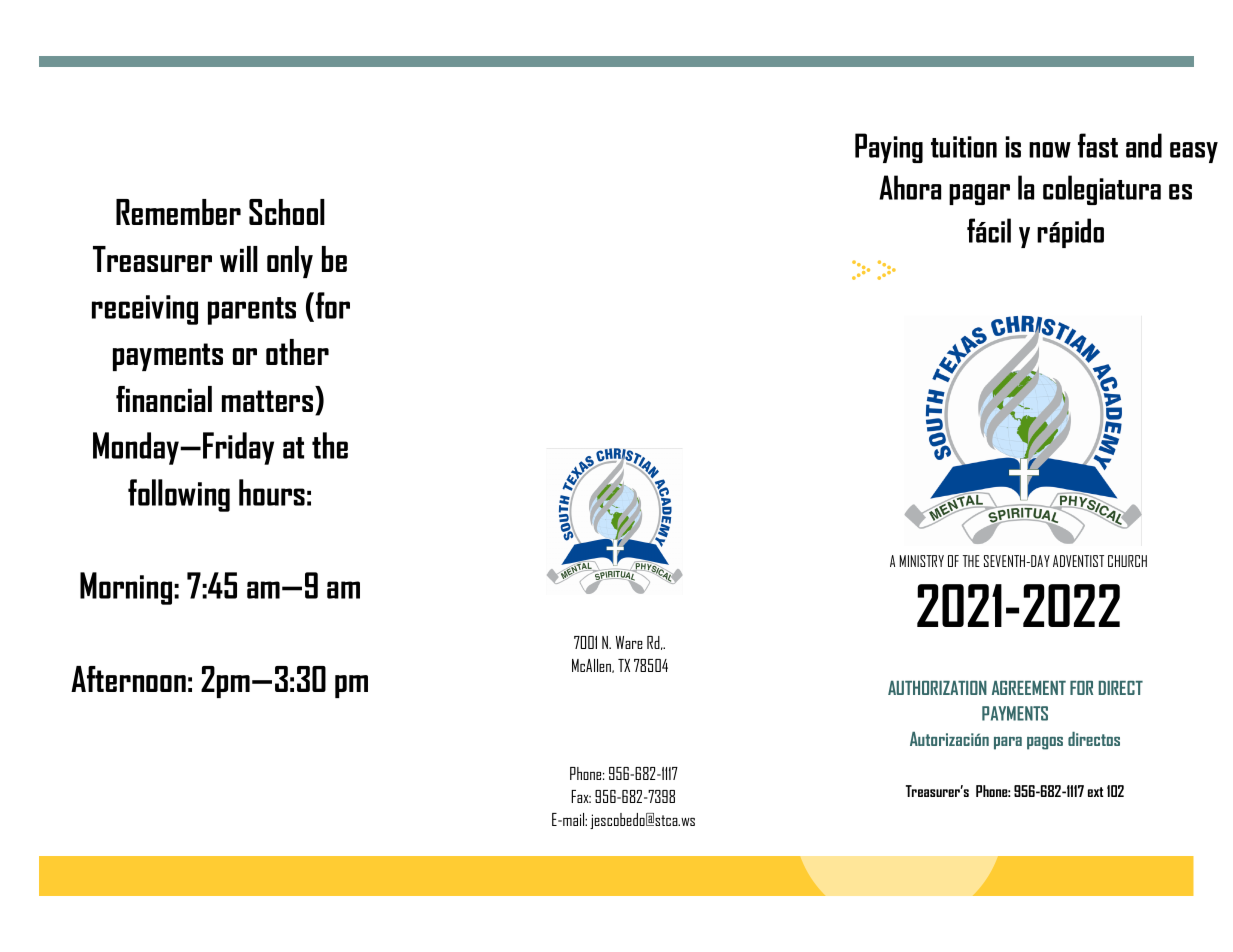  I want to click on ext, so click(1095, 792).
